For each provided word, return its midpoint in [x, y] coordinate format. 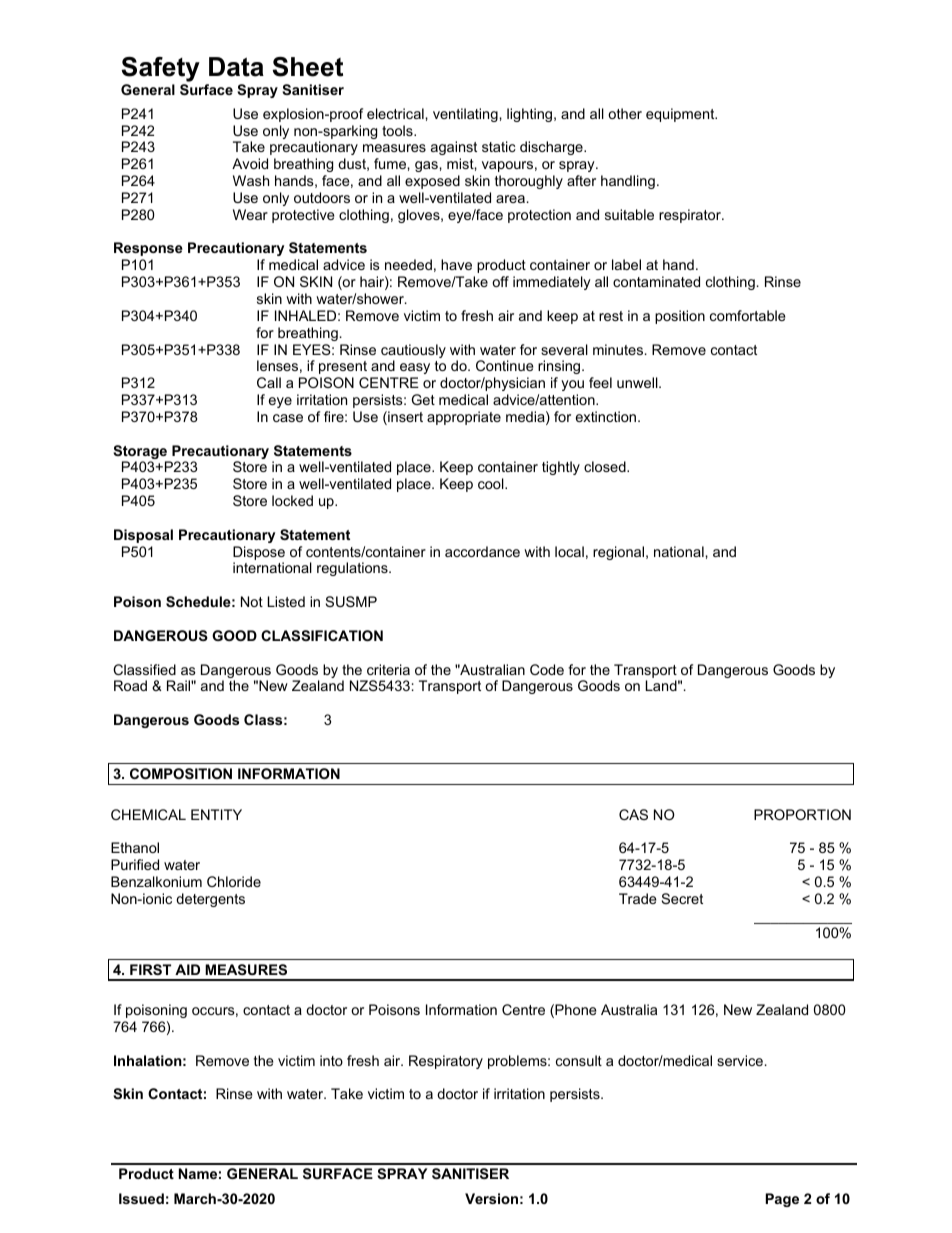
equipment [681, 115]
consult [579, 1060]
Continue [505, 365]
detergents [210, 900]
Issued [141, 1198]
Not [252, 601]
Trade [638, 898]
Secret [682, 898]
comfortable [748, 315]
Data [236, 67]
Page [782, 1200]
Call [269, 382]
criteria [388, 669]
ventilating [466, 115]
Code [547, 669]
